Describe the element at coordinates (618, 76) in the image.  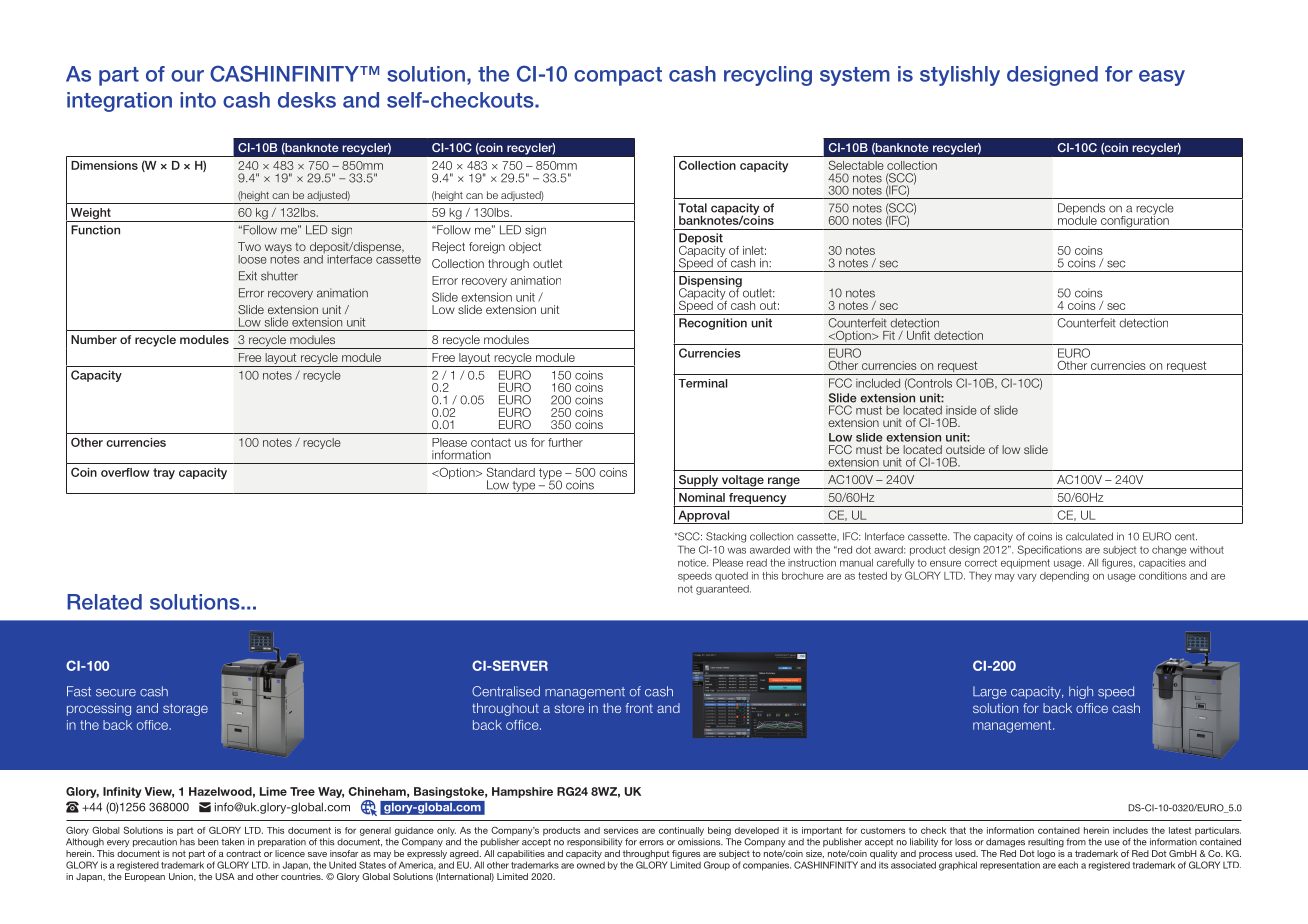
I see `compact` at that location.
